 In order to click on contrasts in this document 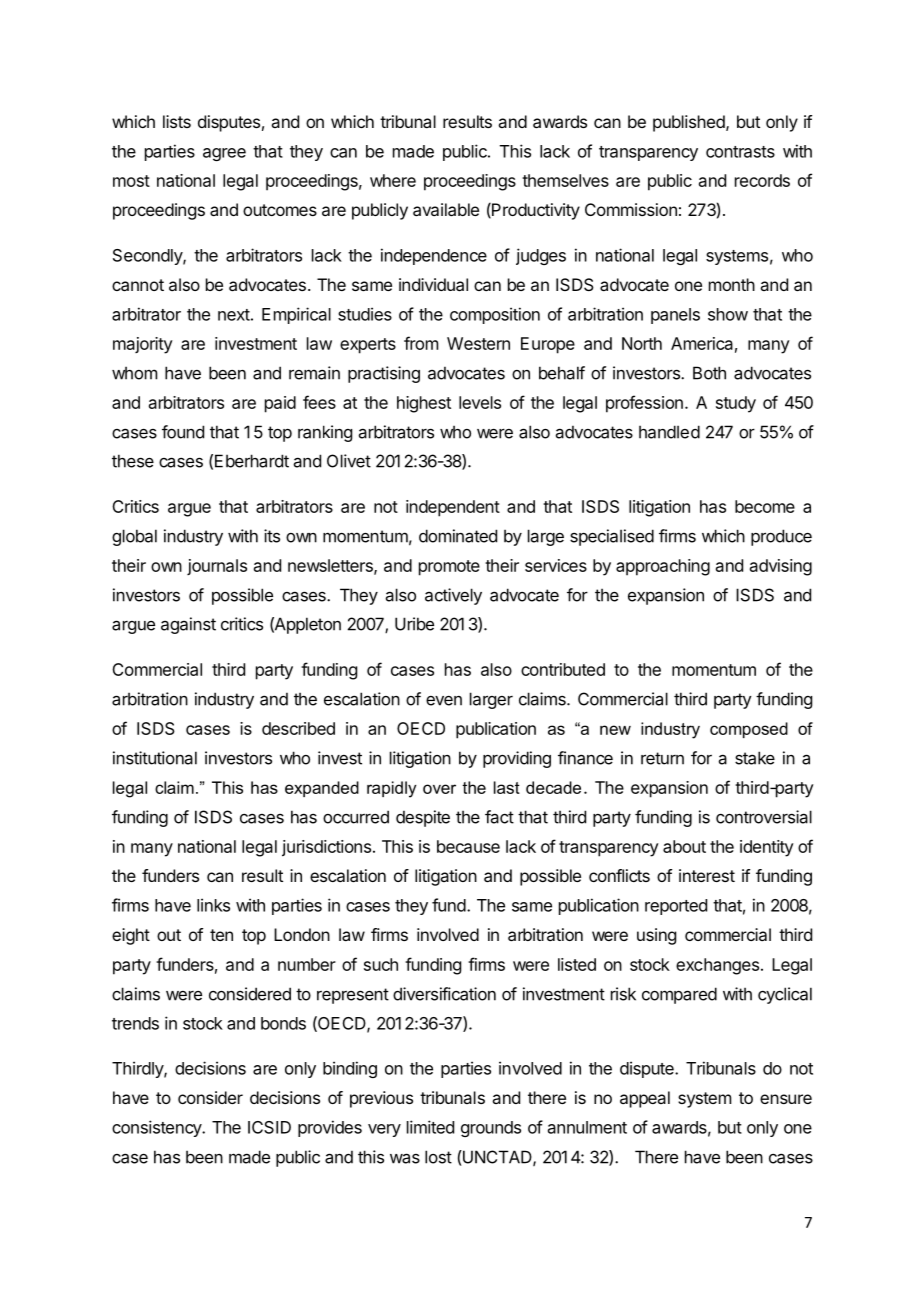, I will do `click(740, 152)`.
